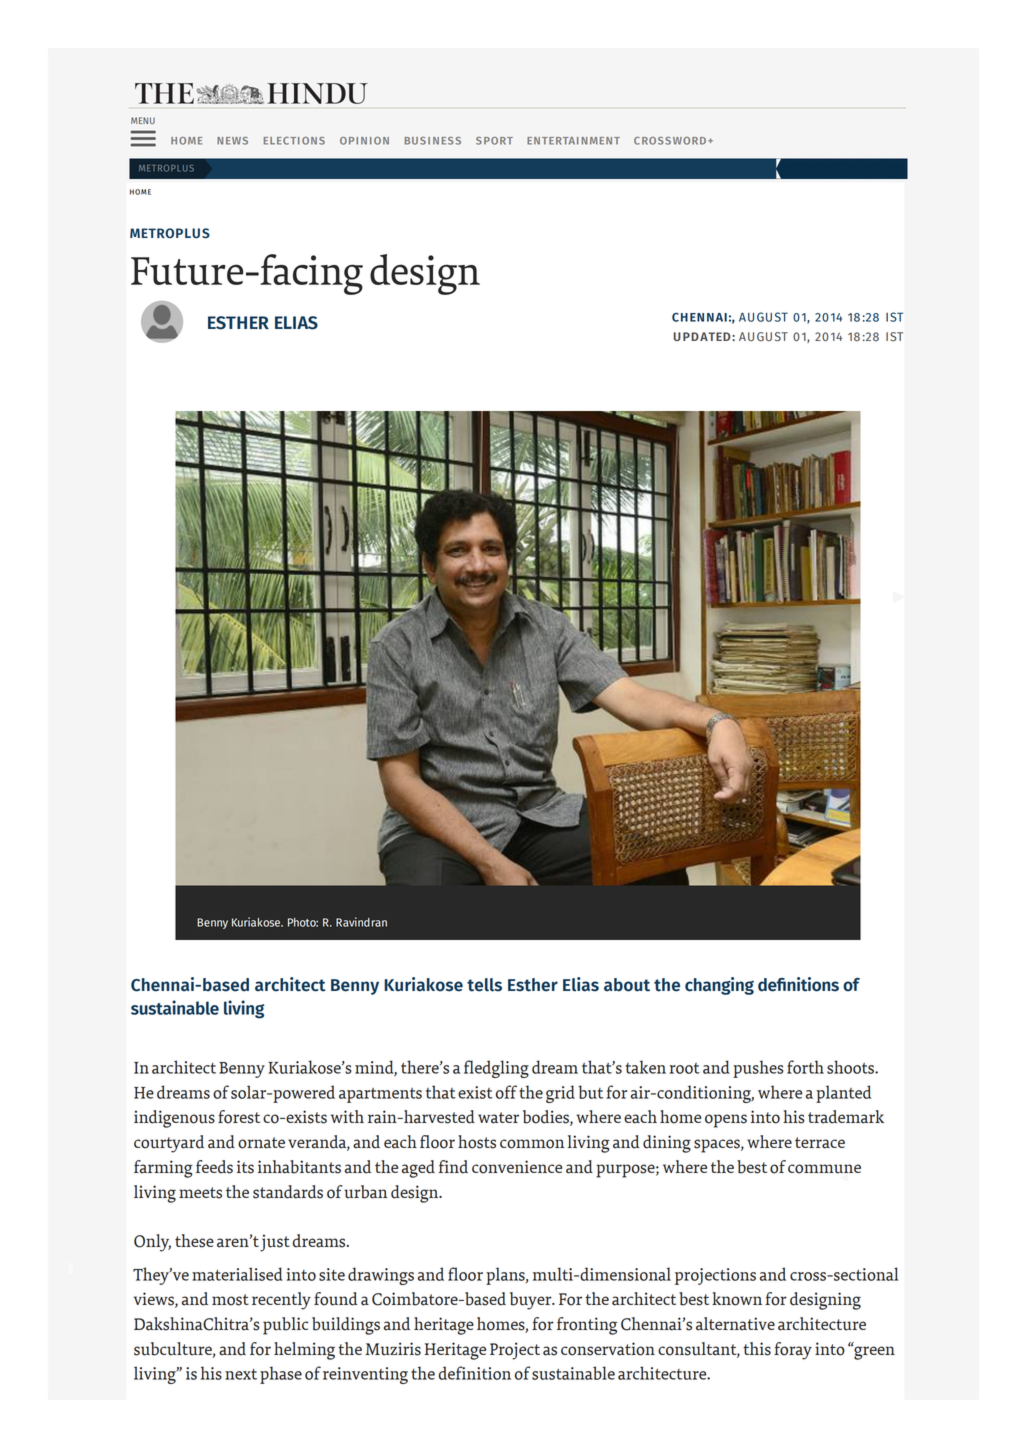  What do you see at coordinates (232, 141) in the document?
I see `NEWS` at bounding box center [232, 141].
